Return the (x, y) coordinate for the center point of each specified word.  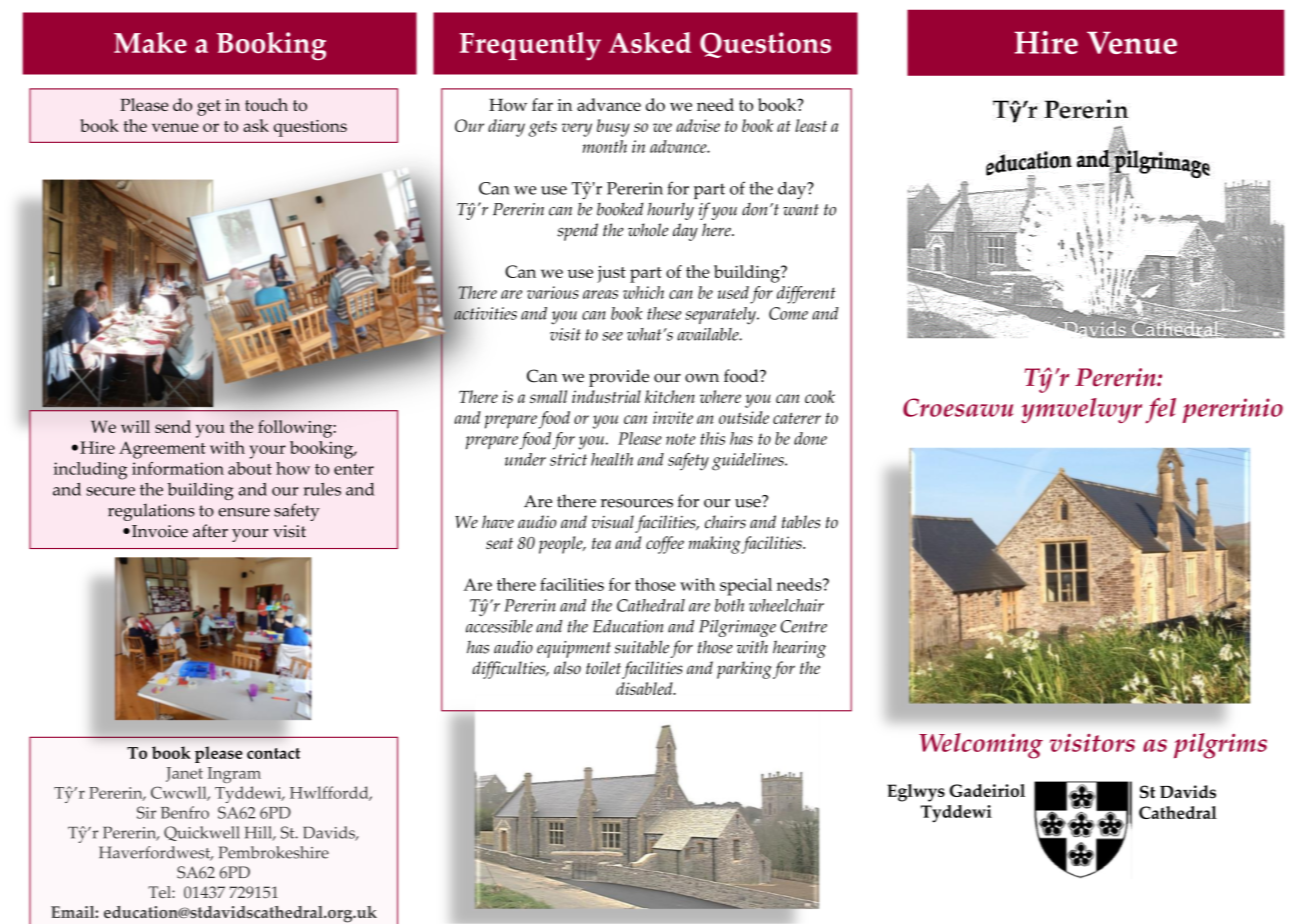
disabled (645, 688)
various (552, 292)
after (210, 531)
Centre (803, 626)
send (173, 426)
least (811, 125)
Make (150, 42)
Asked (650, 43)
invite (673, 417)
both (729, 605)
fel (1160, 411)
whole (648, 230)
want (801, 210)
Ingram (234, 775)
